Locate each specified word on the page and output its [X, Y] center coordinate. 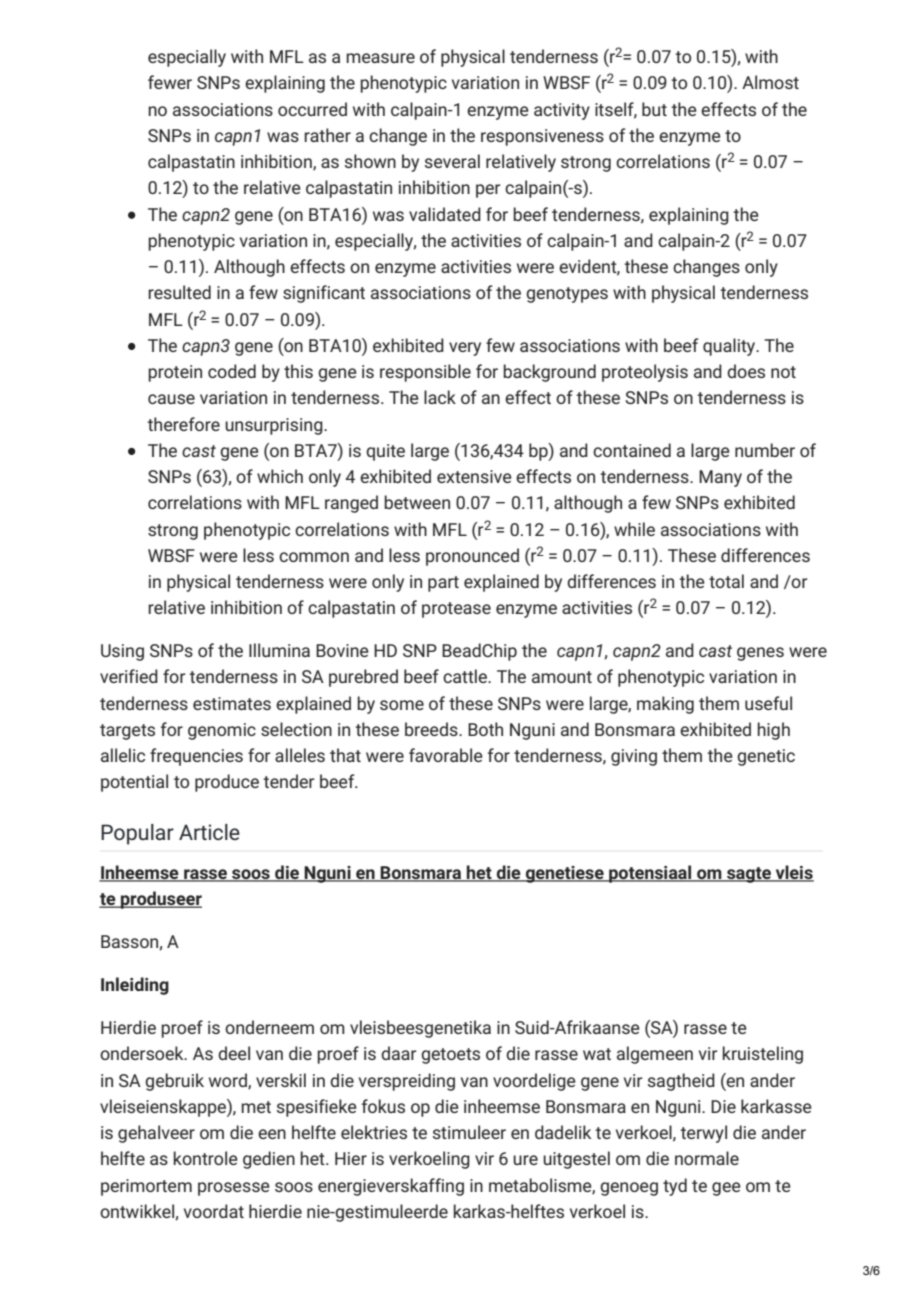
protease [456, 610]
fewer [170, 82]
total [726, 581]
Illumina [279, 650]
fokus [383, 1106]
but [654, 109]
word [229, 1081]
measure [380, 58]
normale [707, 1158]
